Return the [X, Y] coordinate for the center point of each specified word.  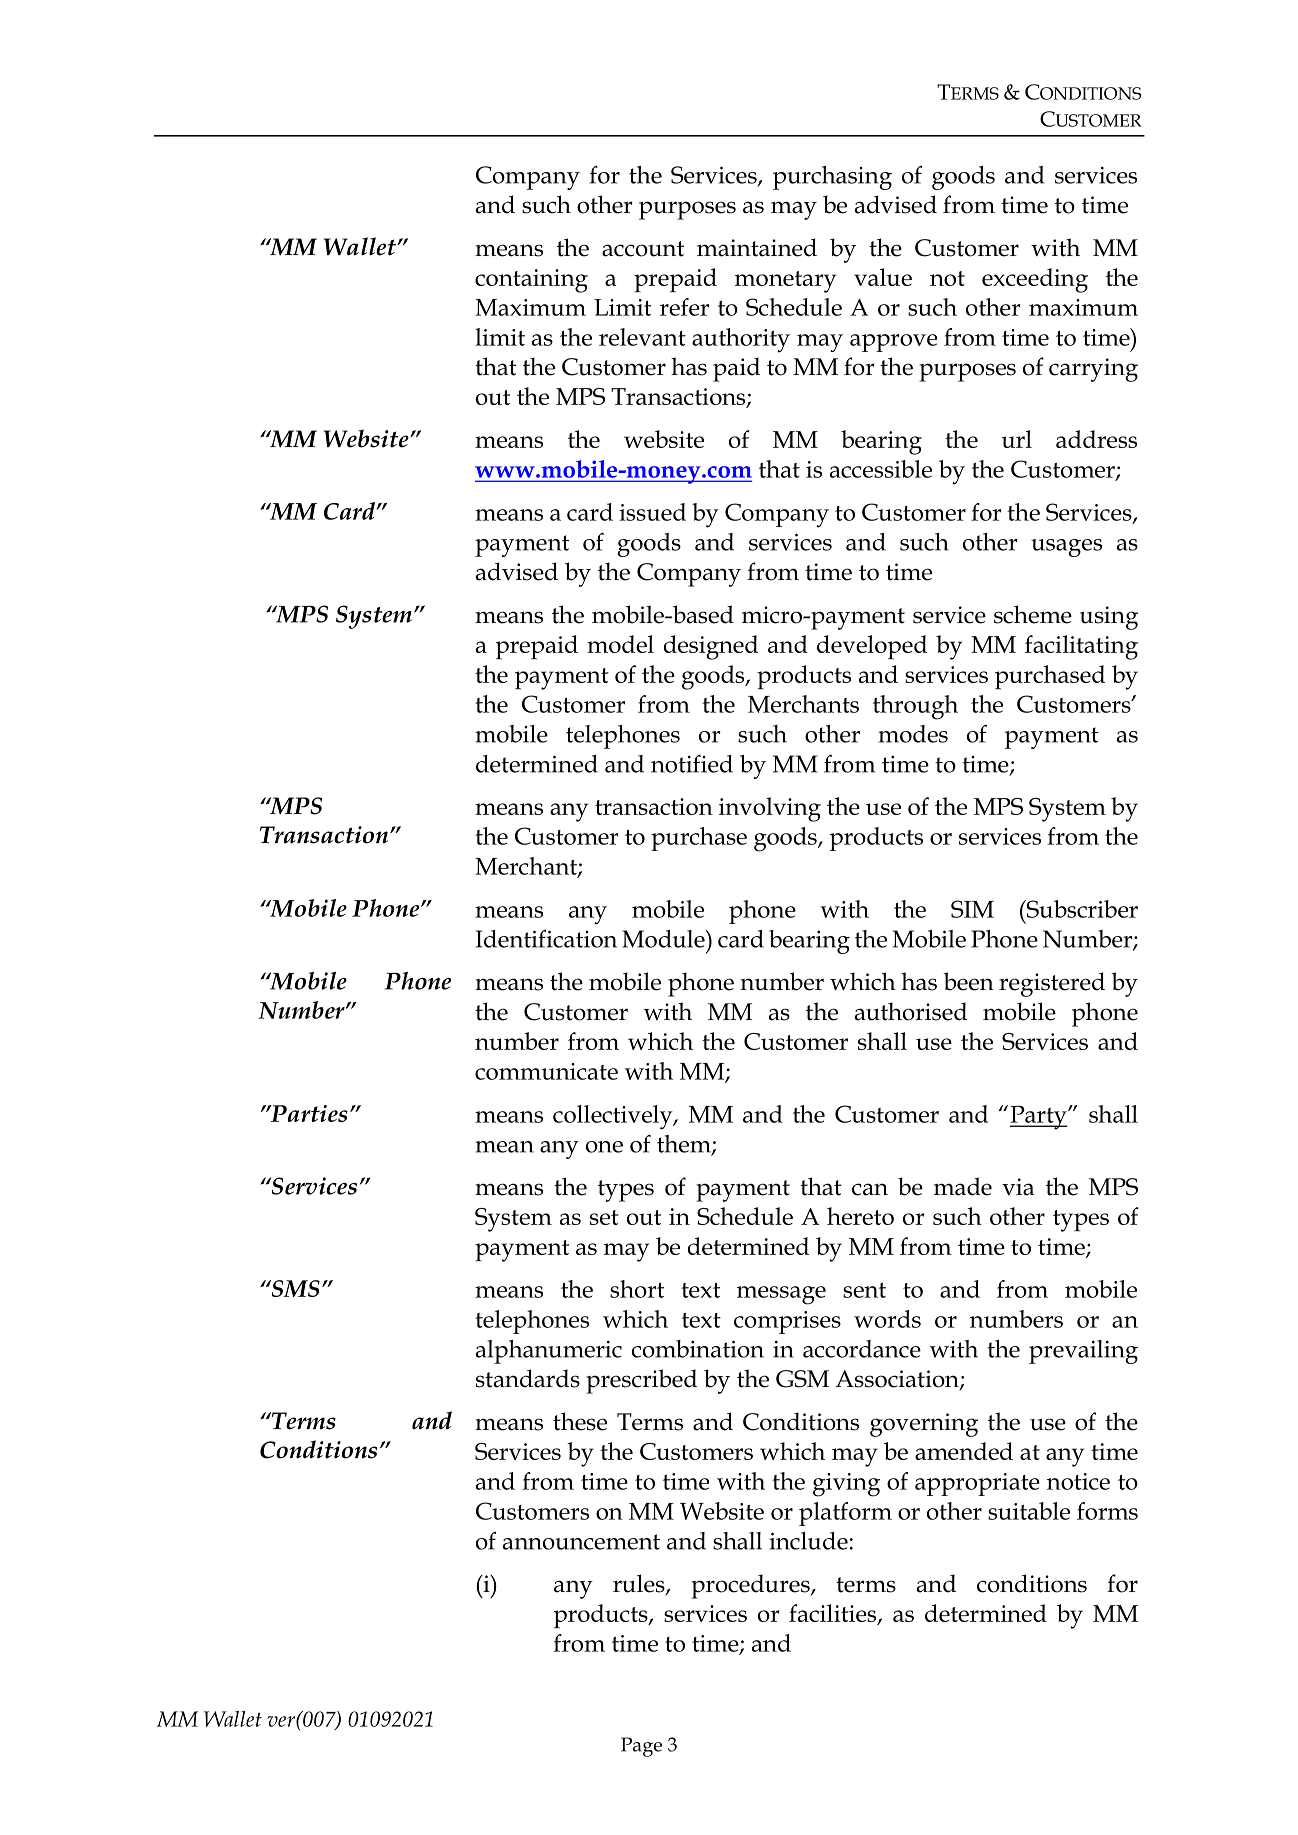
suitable [1029, 1511]
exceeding [1035, 280]
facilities [834, 1614]
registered [1052, 984]
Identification [546, 939]
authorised [911, 1011]
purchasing [832, 178]
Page [641, 1747]
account [643, 249]
